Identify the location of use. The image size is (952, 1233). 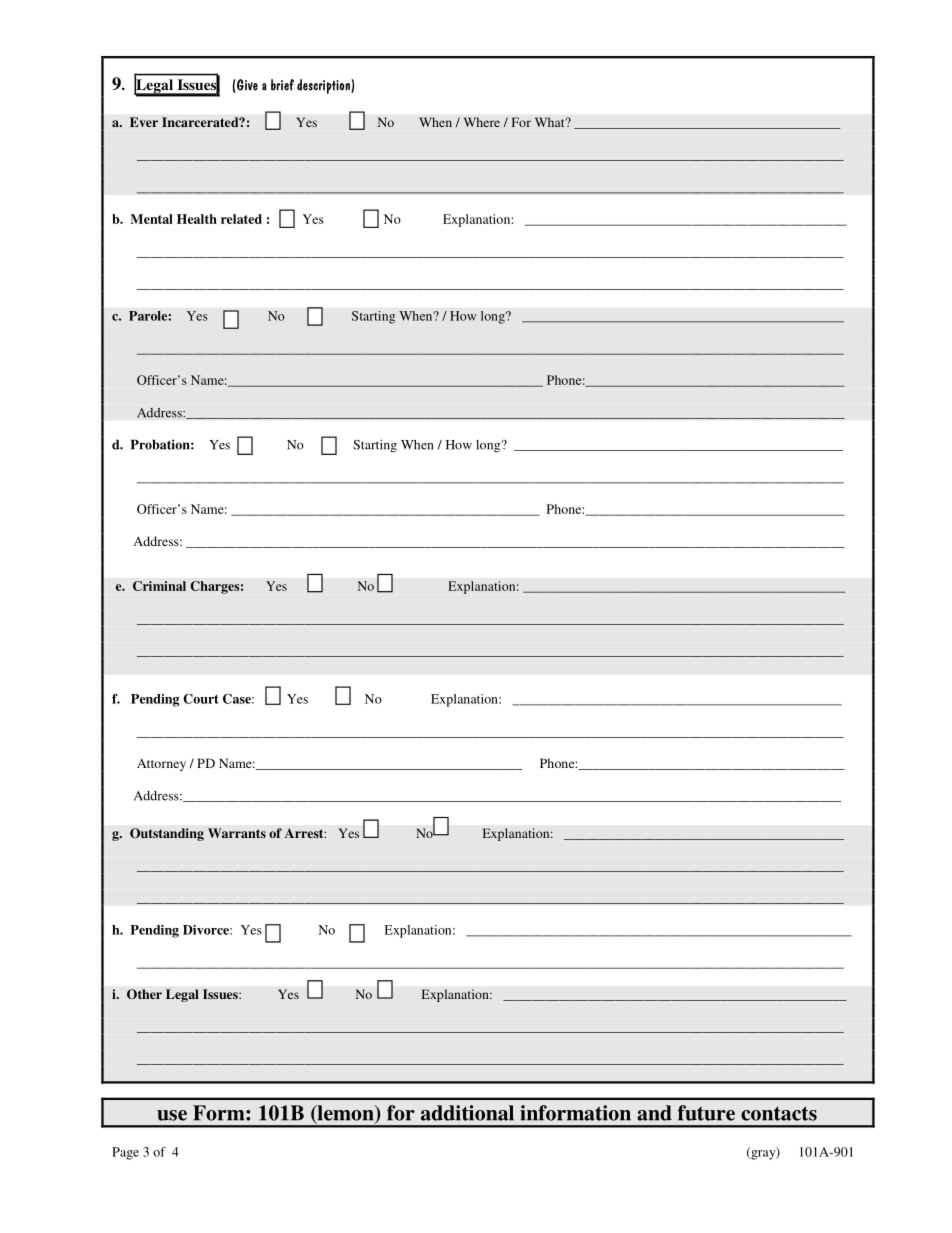
(172, 1115).
